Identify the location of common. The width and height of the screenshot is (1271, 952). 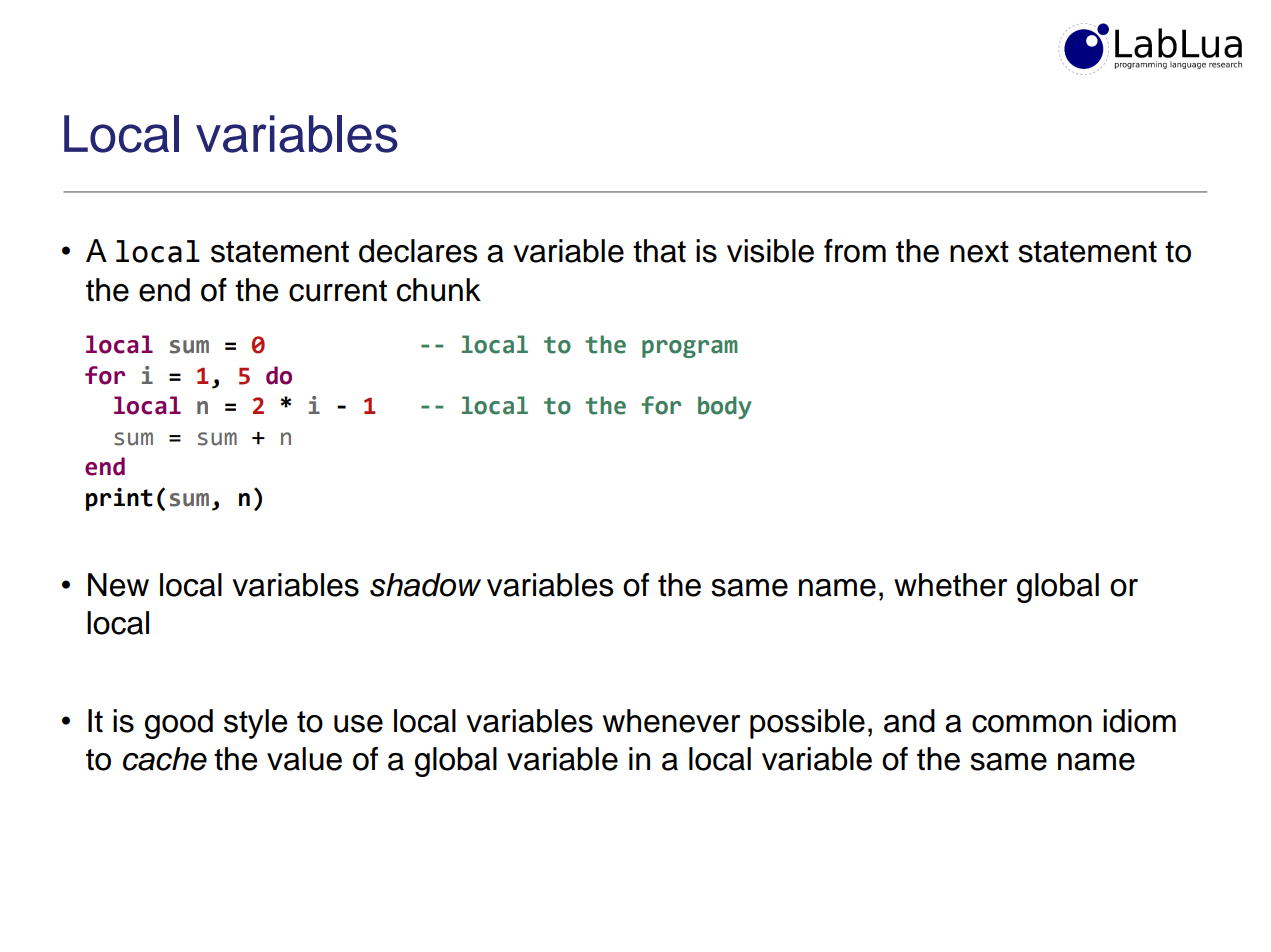
(1032, 724).
